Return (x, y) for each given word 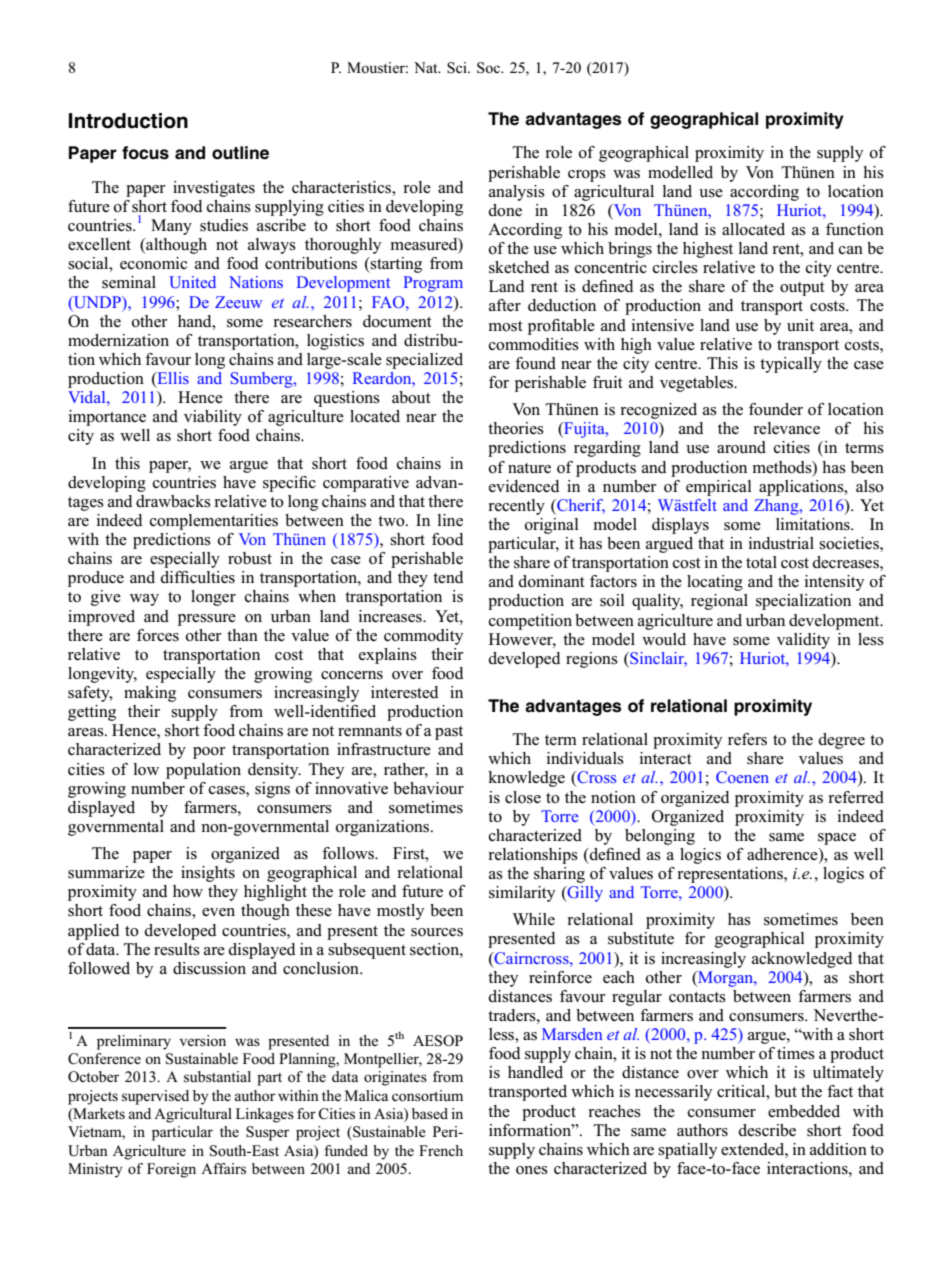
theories (516, 428)
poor (209, 753)
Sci (458, 68)
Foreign (171, 1170)
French (441, 1150)
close (523, 797)
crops (587, 176)
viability (213, 418)
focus (145, 153)
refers (747, 739)
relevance (787, 428)
